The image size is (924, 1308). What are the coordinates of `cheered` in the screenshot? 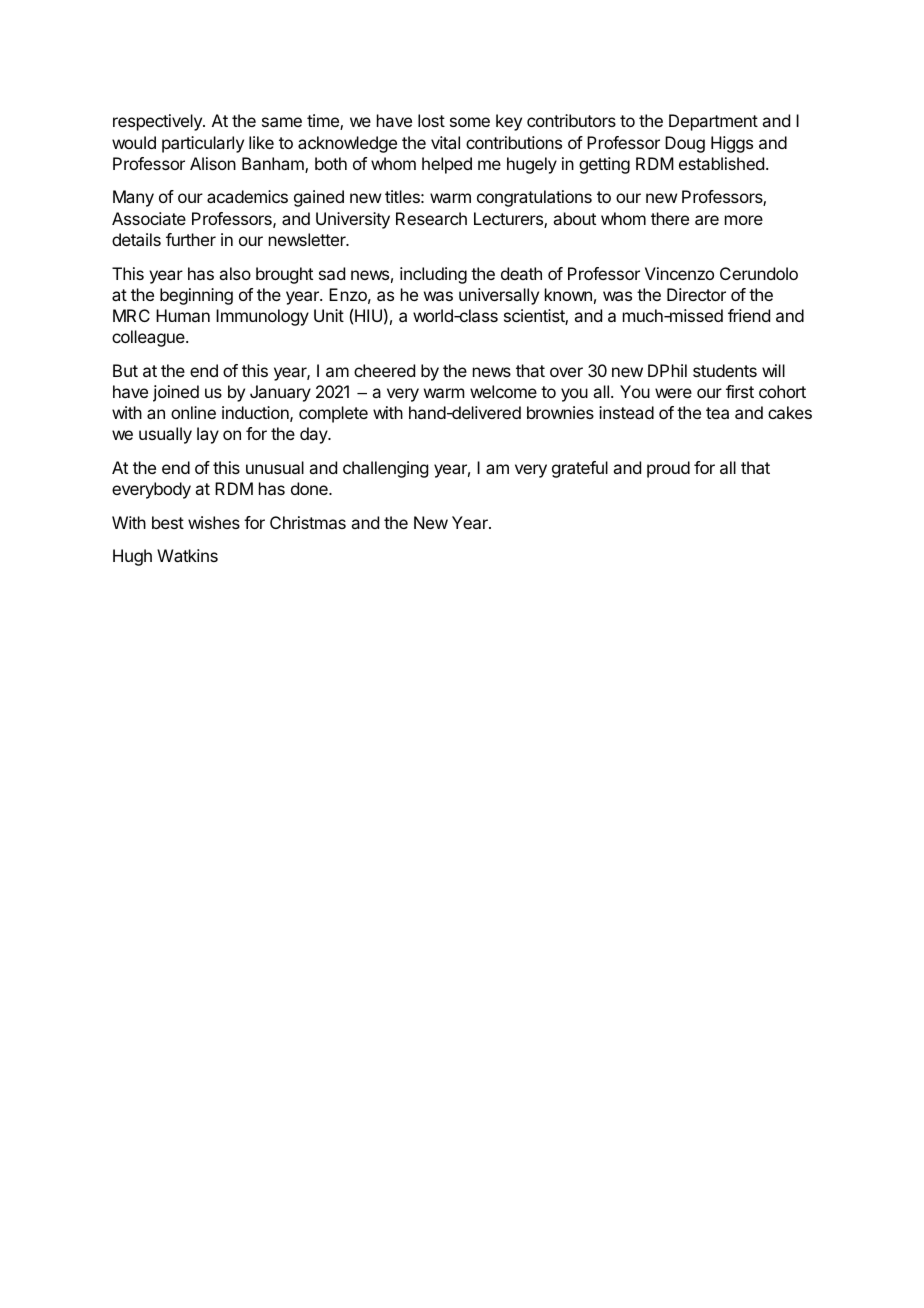 It's located at (384, 370).
